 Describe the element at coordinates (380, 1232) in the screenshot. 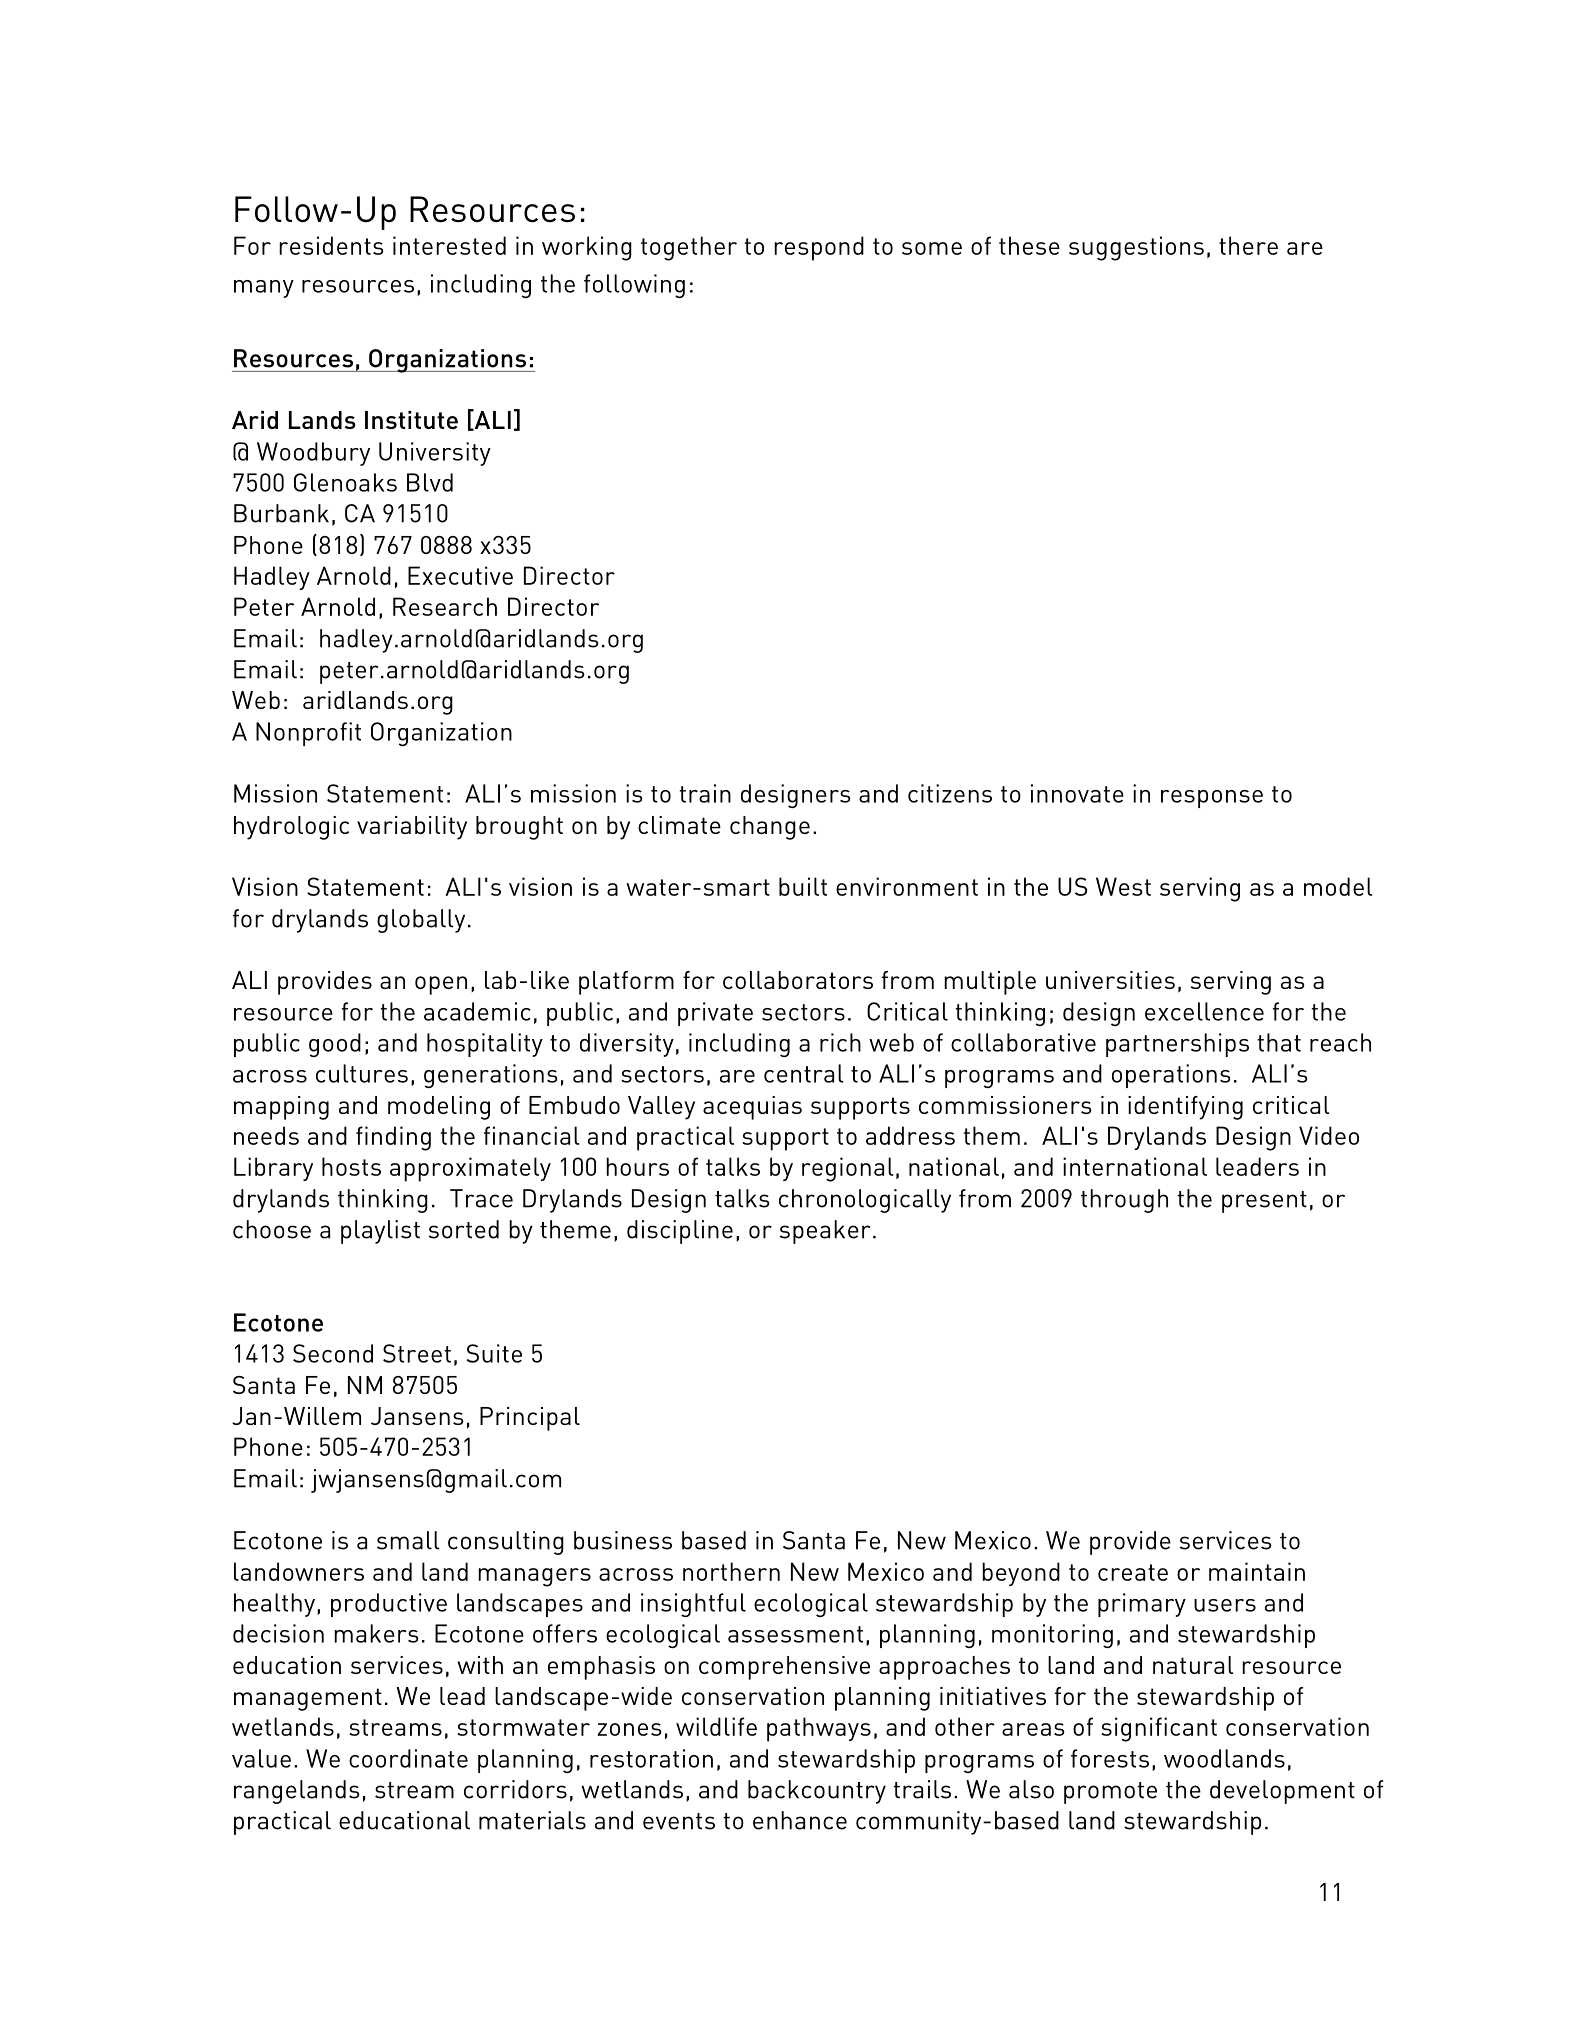

I see `playlist` at that location.
